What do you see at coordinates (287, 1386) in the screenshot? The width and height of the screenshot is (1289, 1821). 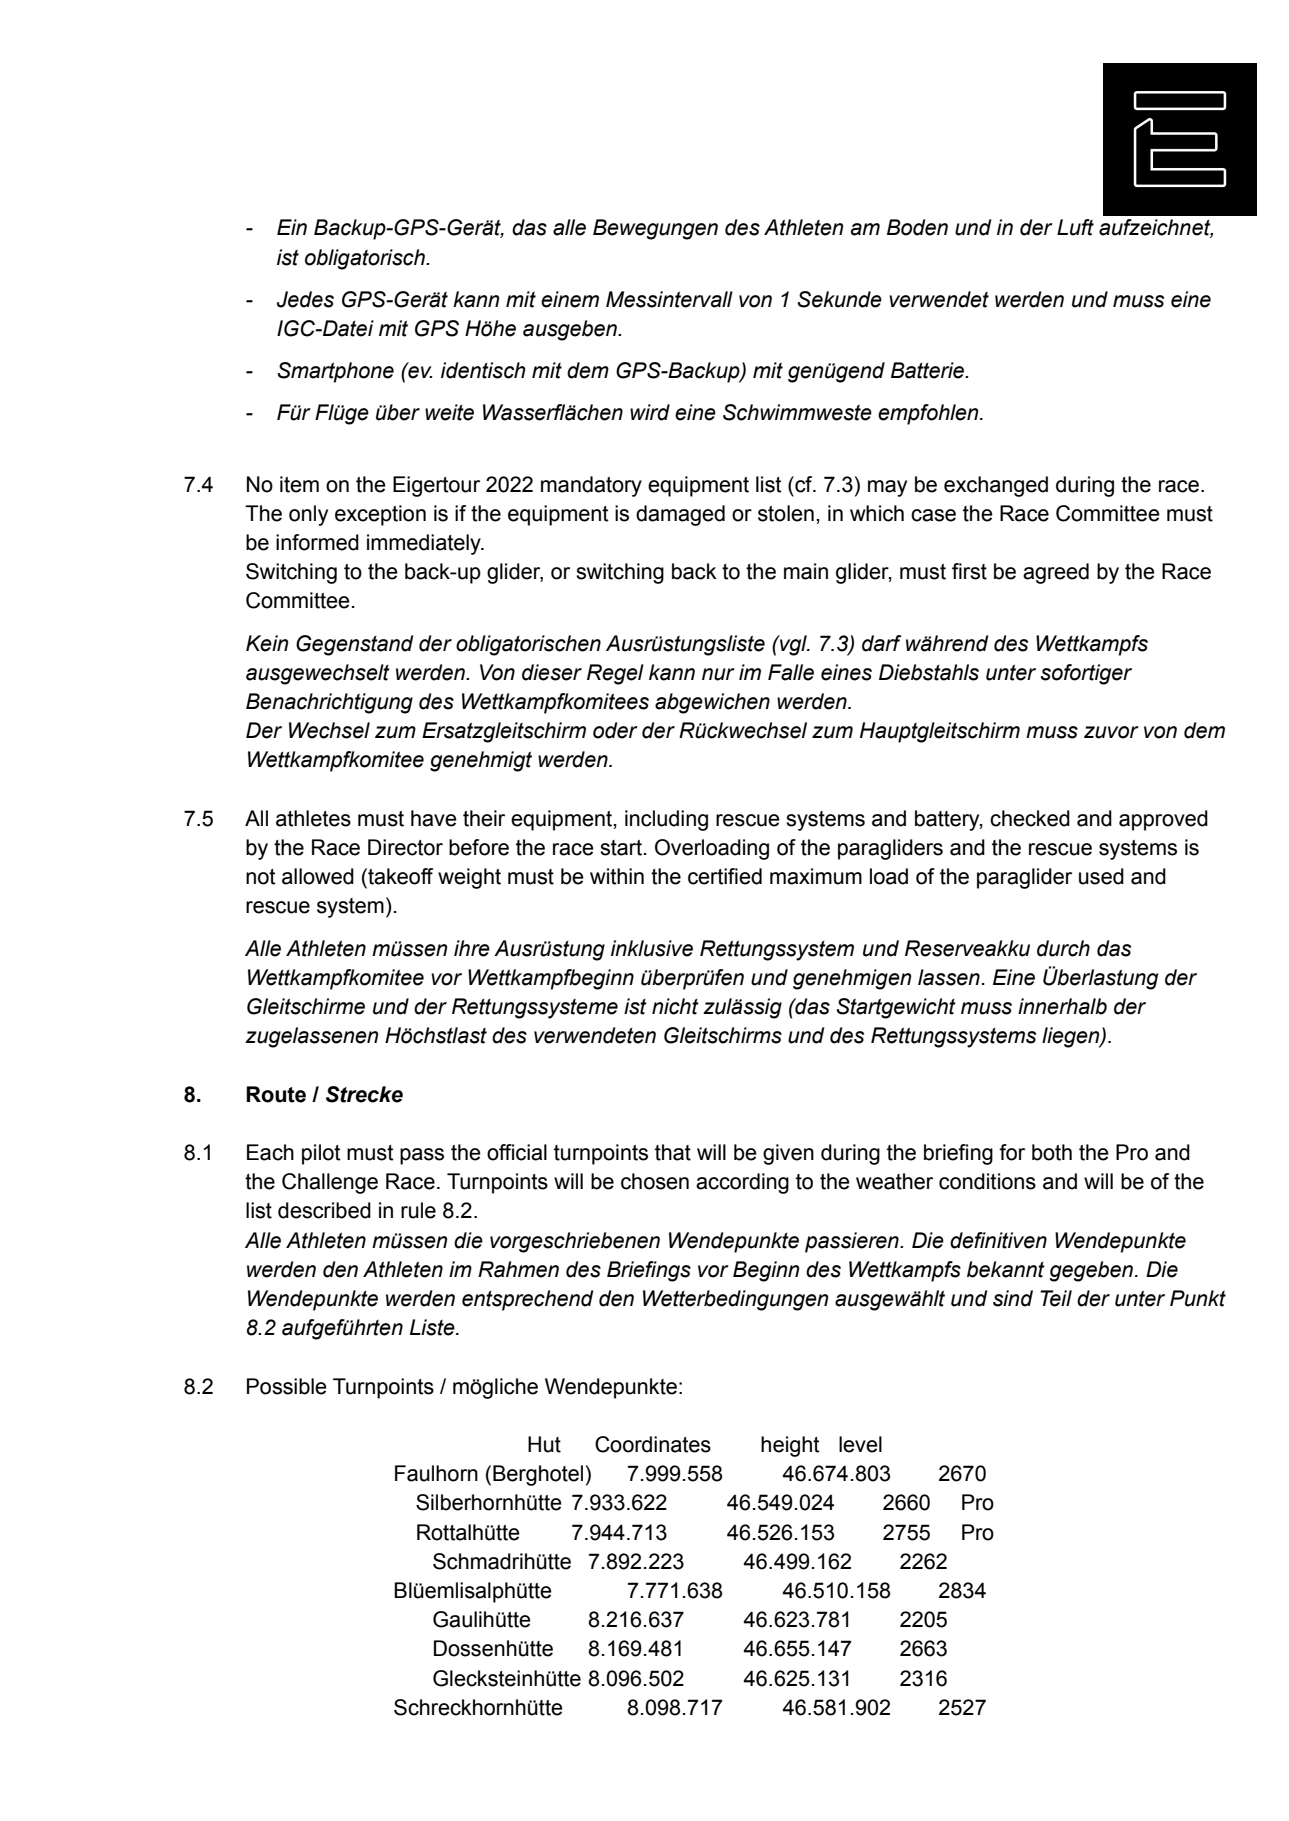 I see `Possible` at bounding box center [287, 1386].
